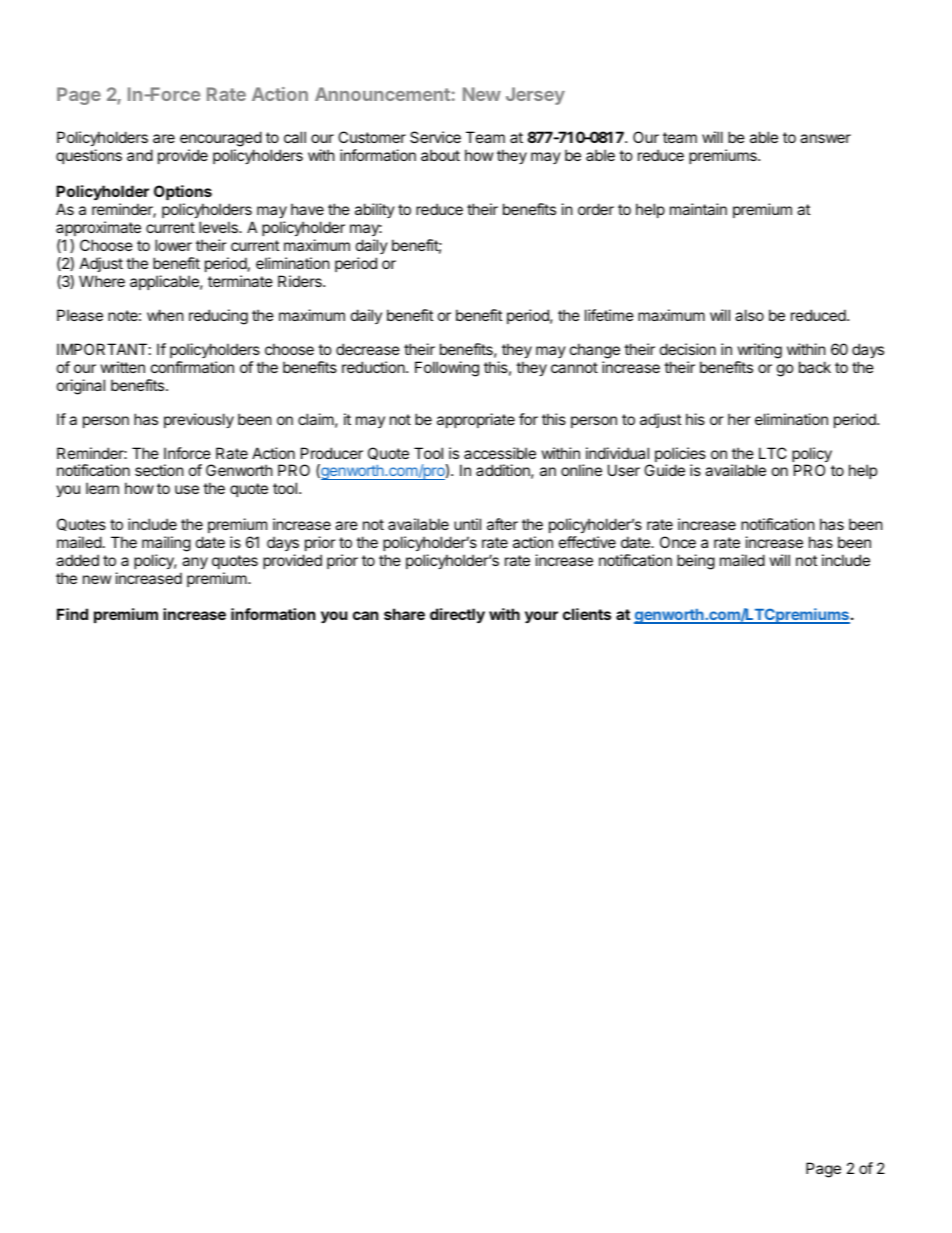 The image size is (952, 1233). Describe the element at coordinates (825, 138) in the screenshot. I see `answer` at that location.
